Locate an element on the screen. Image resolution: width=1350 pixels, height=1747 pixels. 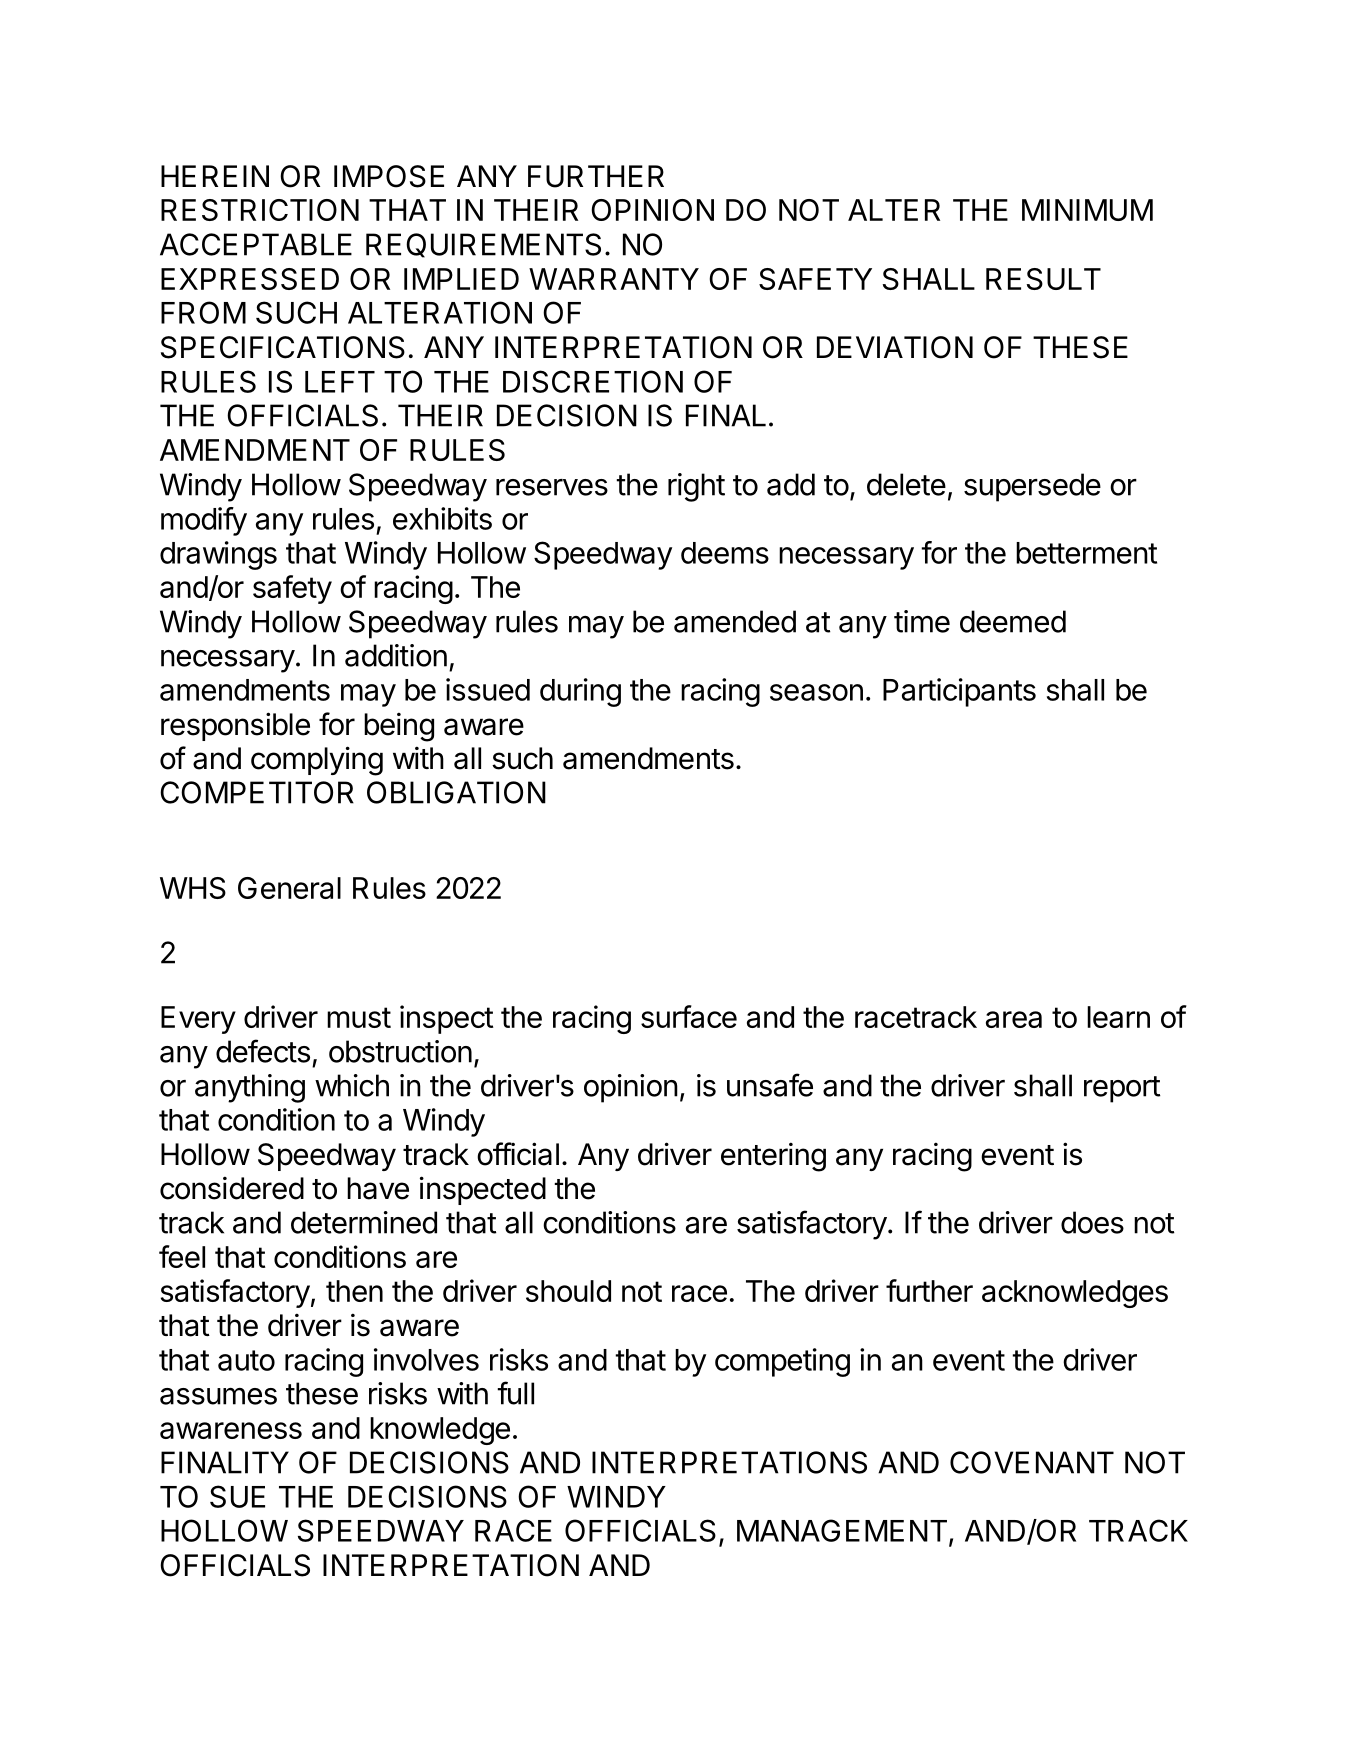
area is located at coordinates (1014, 1019).
